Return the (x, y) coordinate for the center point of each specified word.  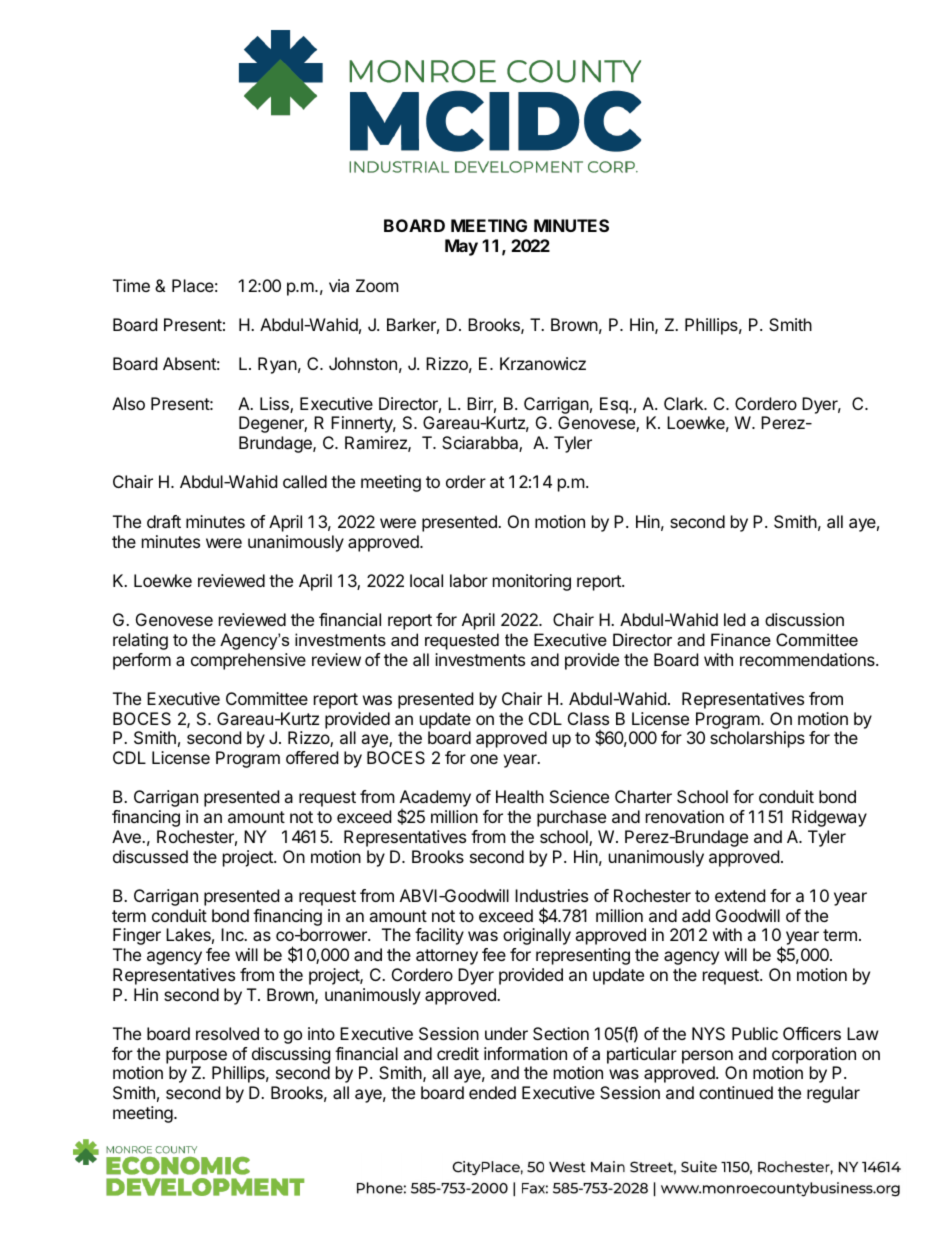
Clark (685, 403)
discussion (804, 619)
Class (588, 718)
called (305, 481)
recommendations (808, 659)
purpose (196, 1057)
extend (740, 895)
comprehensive (248, 661)
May (461, 247)
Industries (551, 895)
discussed (150, 856)
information (525, 1053)
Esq (614, 405)
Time (131, 285)
